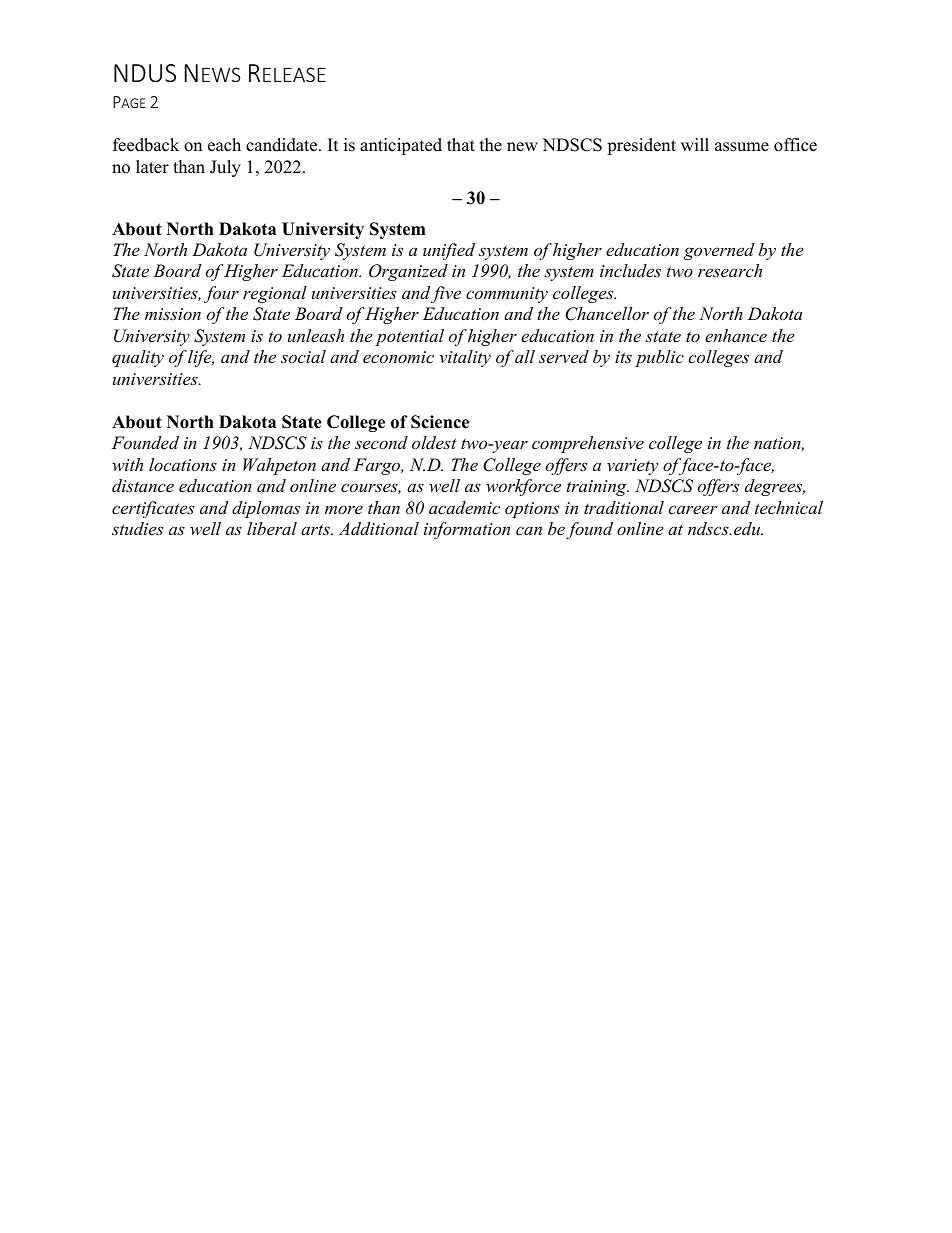 The image size is (952, 1233). What do you see at coordinates (736, 335) in the screenshot?
I see `enhance` at bounding box center [736, 335].
